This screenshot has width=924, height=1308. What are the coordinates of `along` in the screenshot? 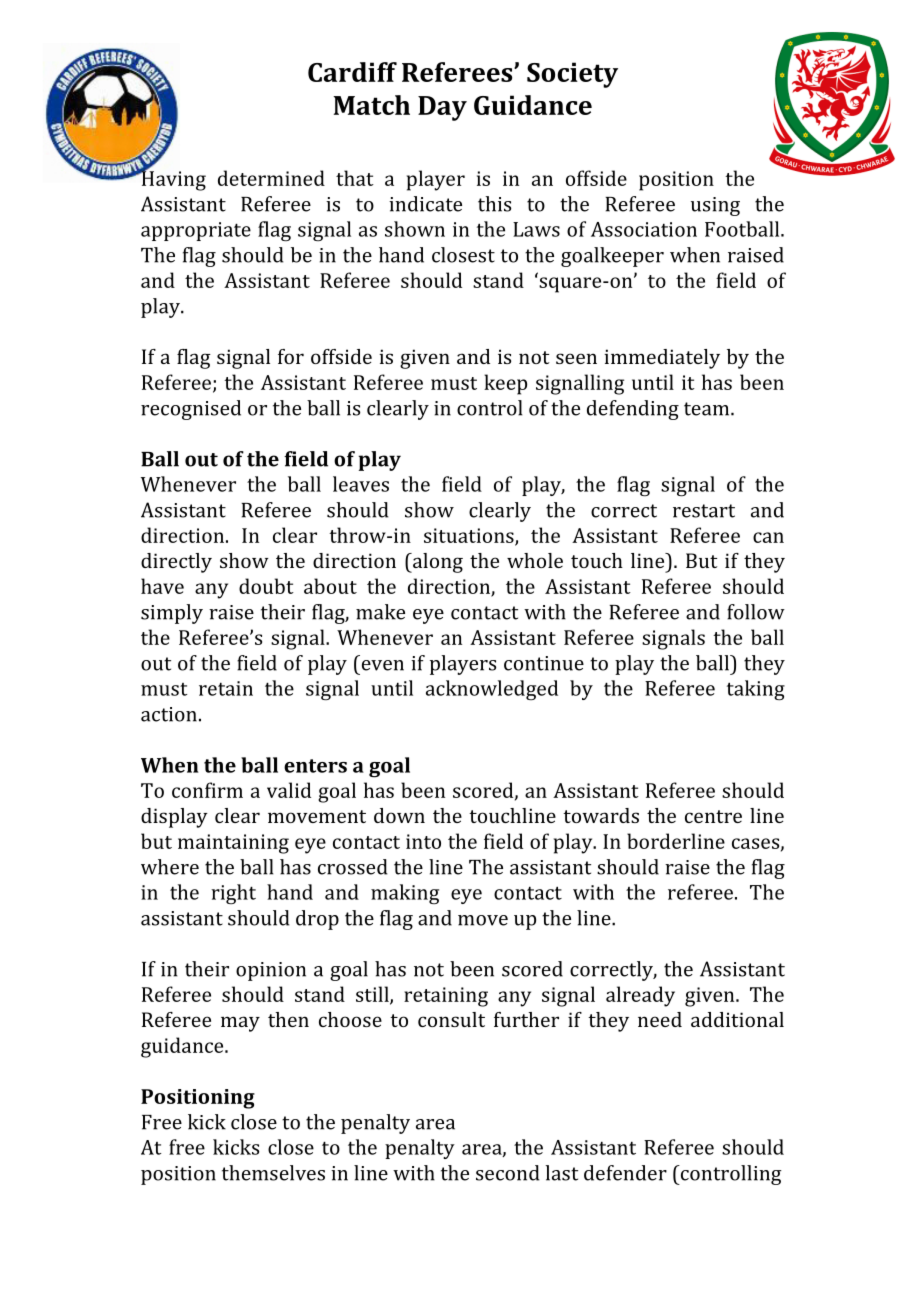 It's located at (437, 563).
